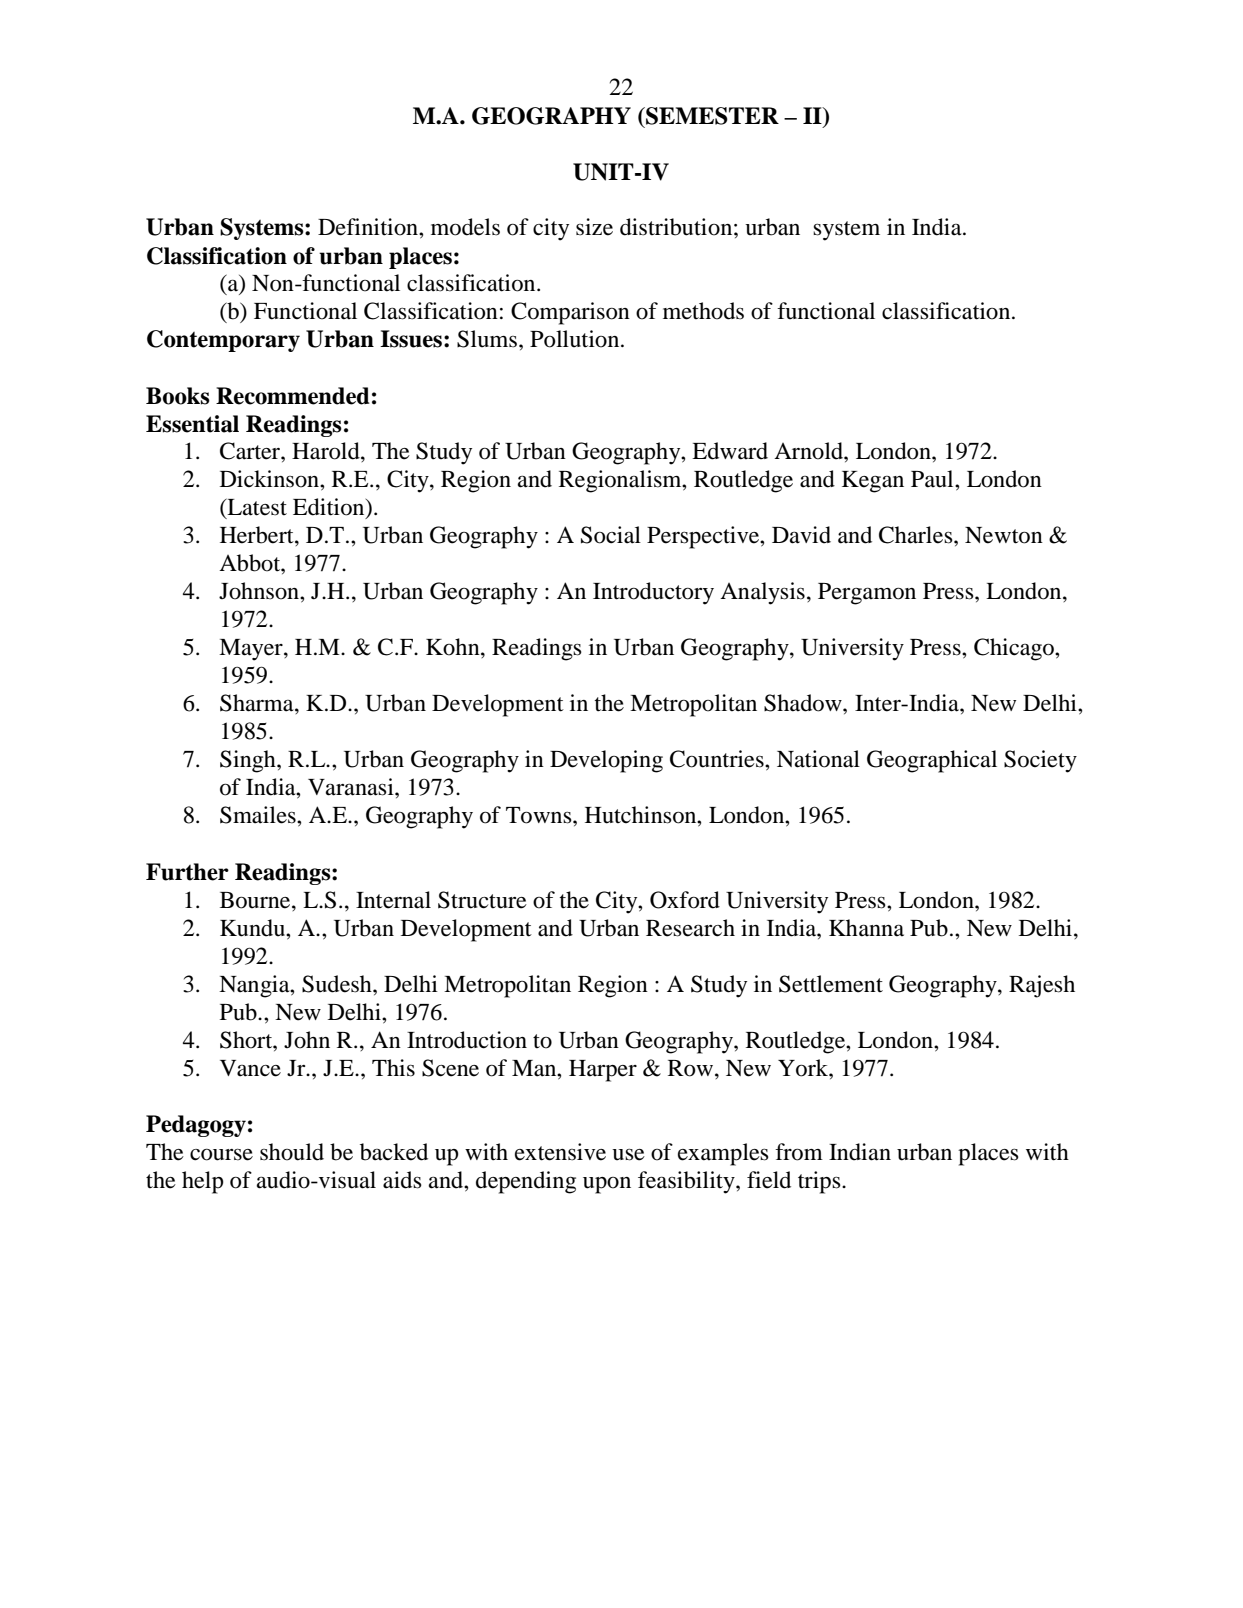 The height and width of the page is (1608, 1243). Describe the element at coordinates (628, 1155) in the page. I see `use` at that location.
